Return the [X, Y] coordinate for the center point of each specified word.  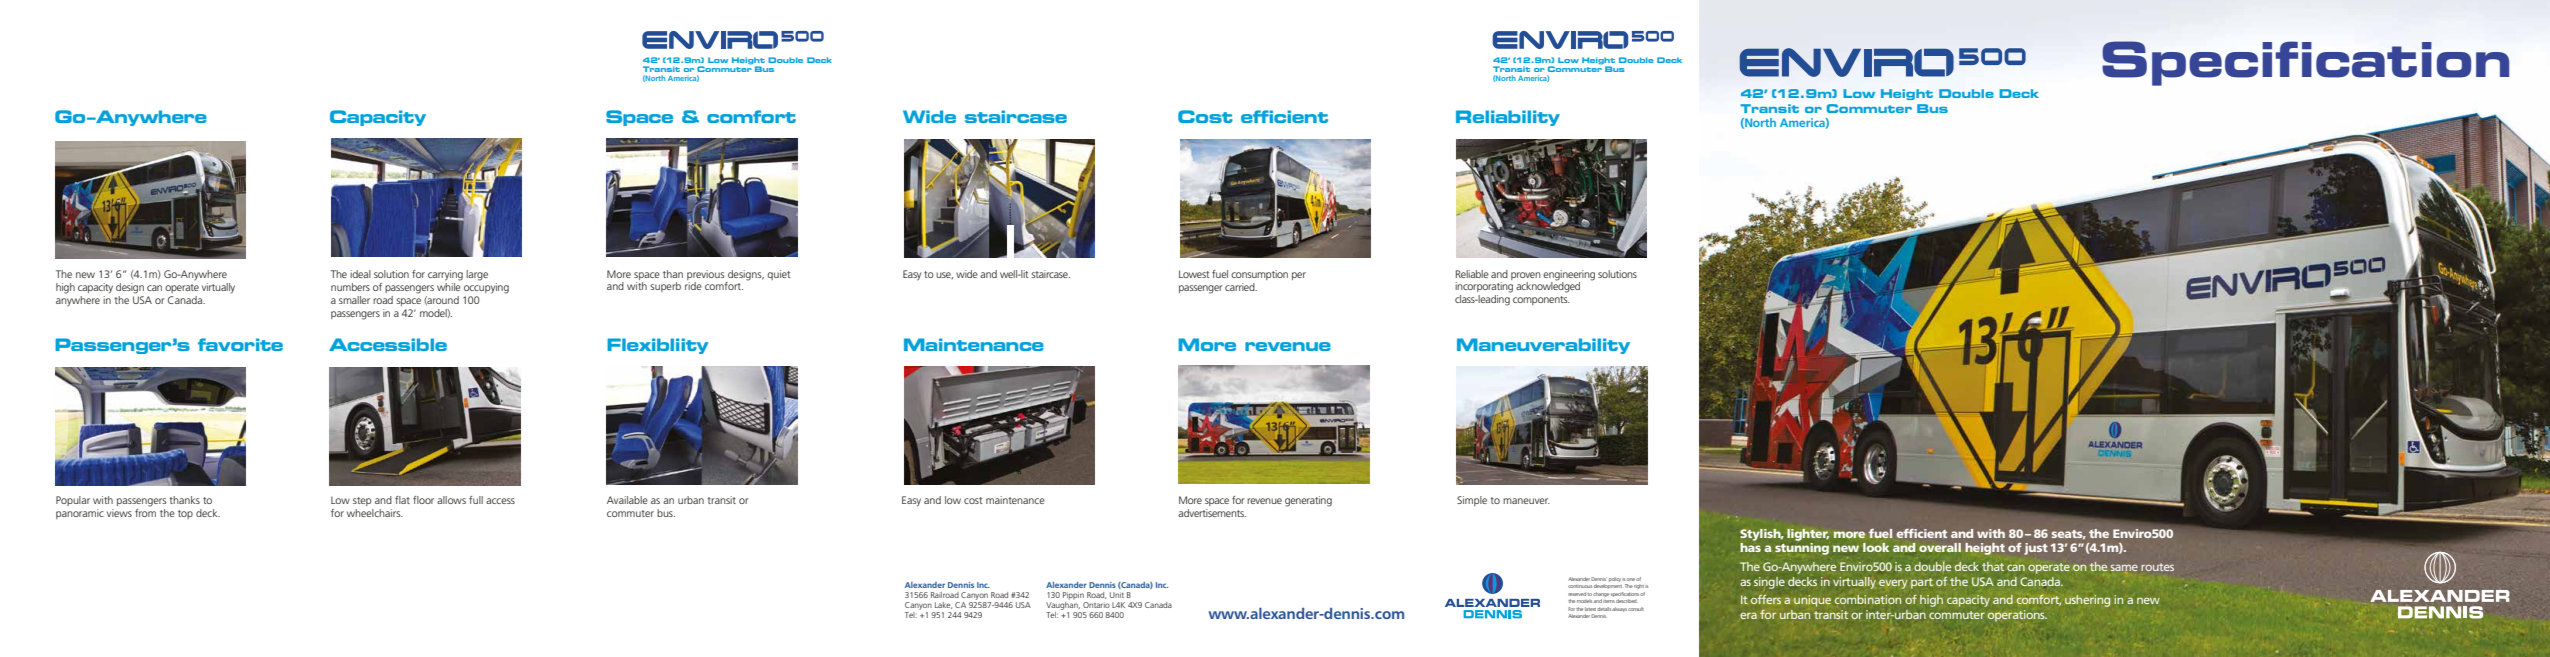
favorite [240, 344]
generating [1308, 501]
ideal [360, 274]
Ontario [1096, 605]
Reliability [1508, 118]
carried [1241, 287]
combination [1868, 599]
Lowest [1194, 274]
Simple [1472, 501]
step [362, 501]
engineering [1569, 275]
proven [1526, 276]
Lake [943, 605]
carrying [445, 275]
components [1541, 300]
